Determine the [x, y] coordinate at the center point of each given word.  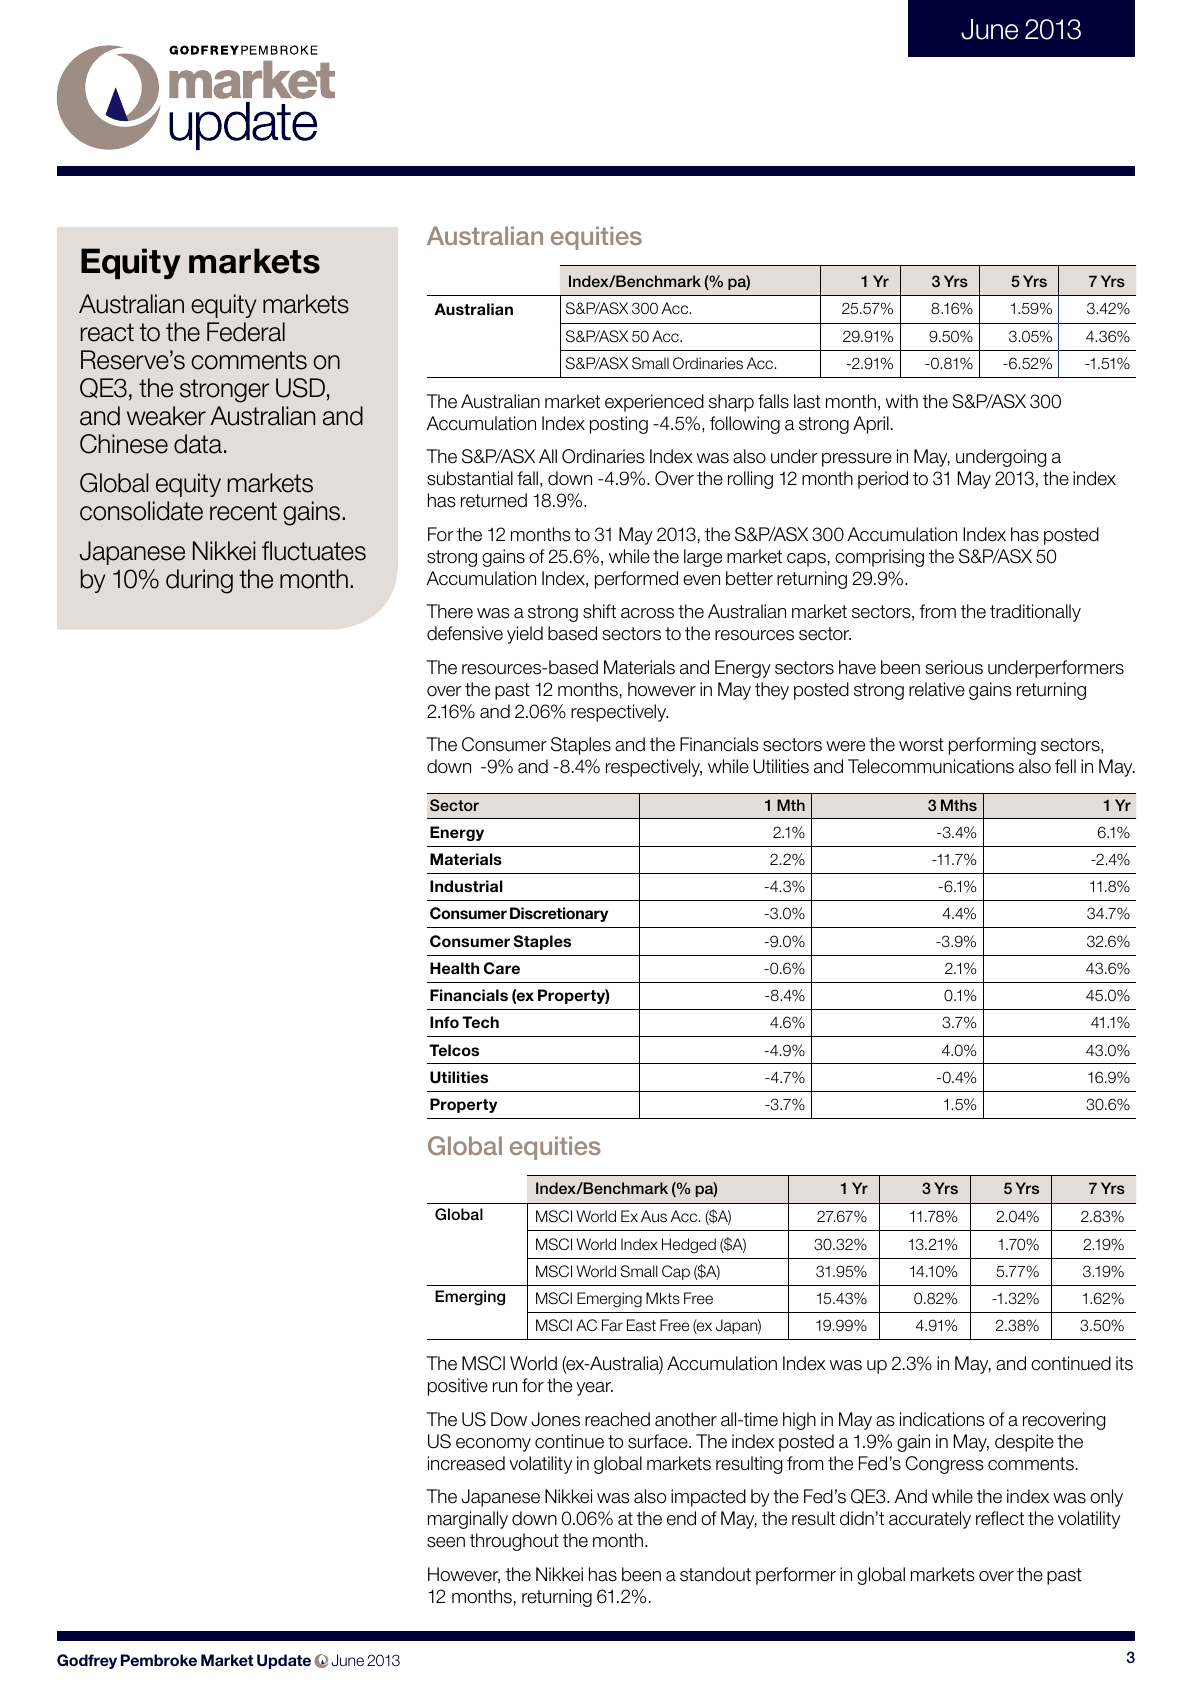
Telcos [454, 1050]
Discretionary [559, 914]
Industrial [466, 886]
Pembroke [159, 1660]
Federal [246, 332]
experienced [654, 403]
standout [715, 1574]
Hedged [689, 1246]
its [1124, 1363]
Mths [959, 805]
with [902, 401]
